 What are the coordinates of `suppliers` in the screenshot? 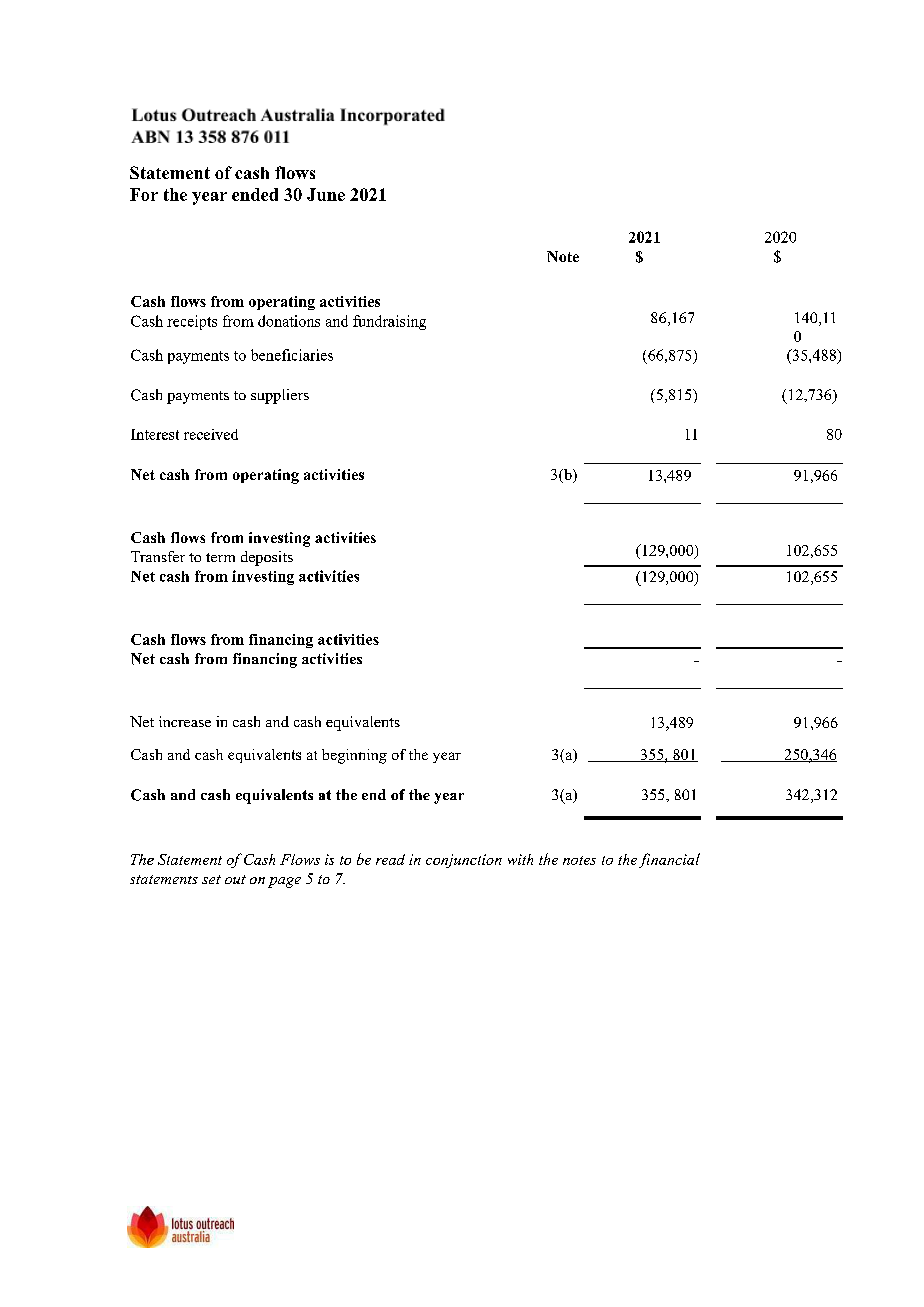 It's located at (280, 396).
